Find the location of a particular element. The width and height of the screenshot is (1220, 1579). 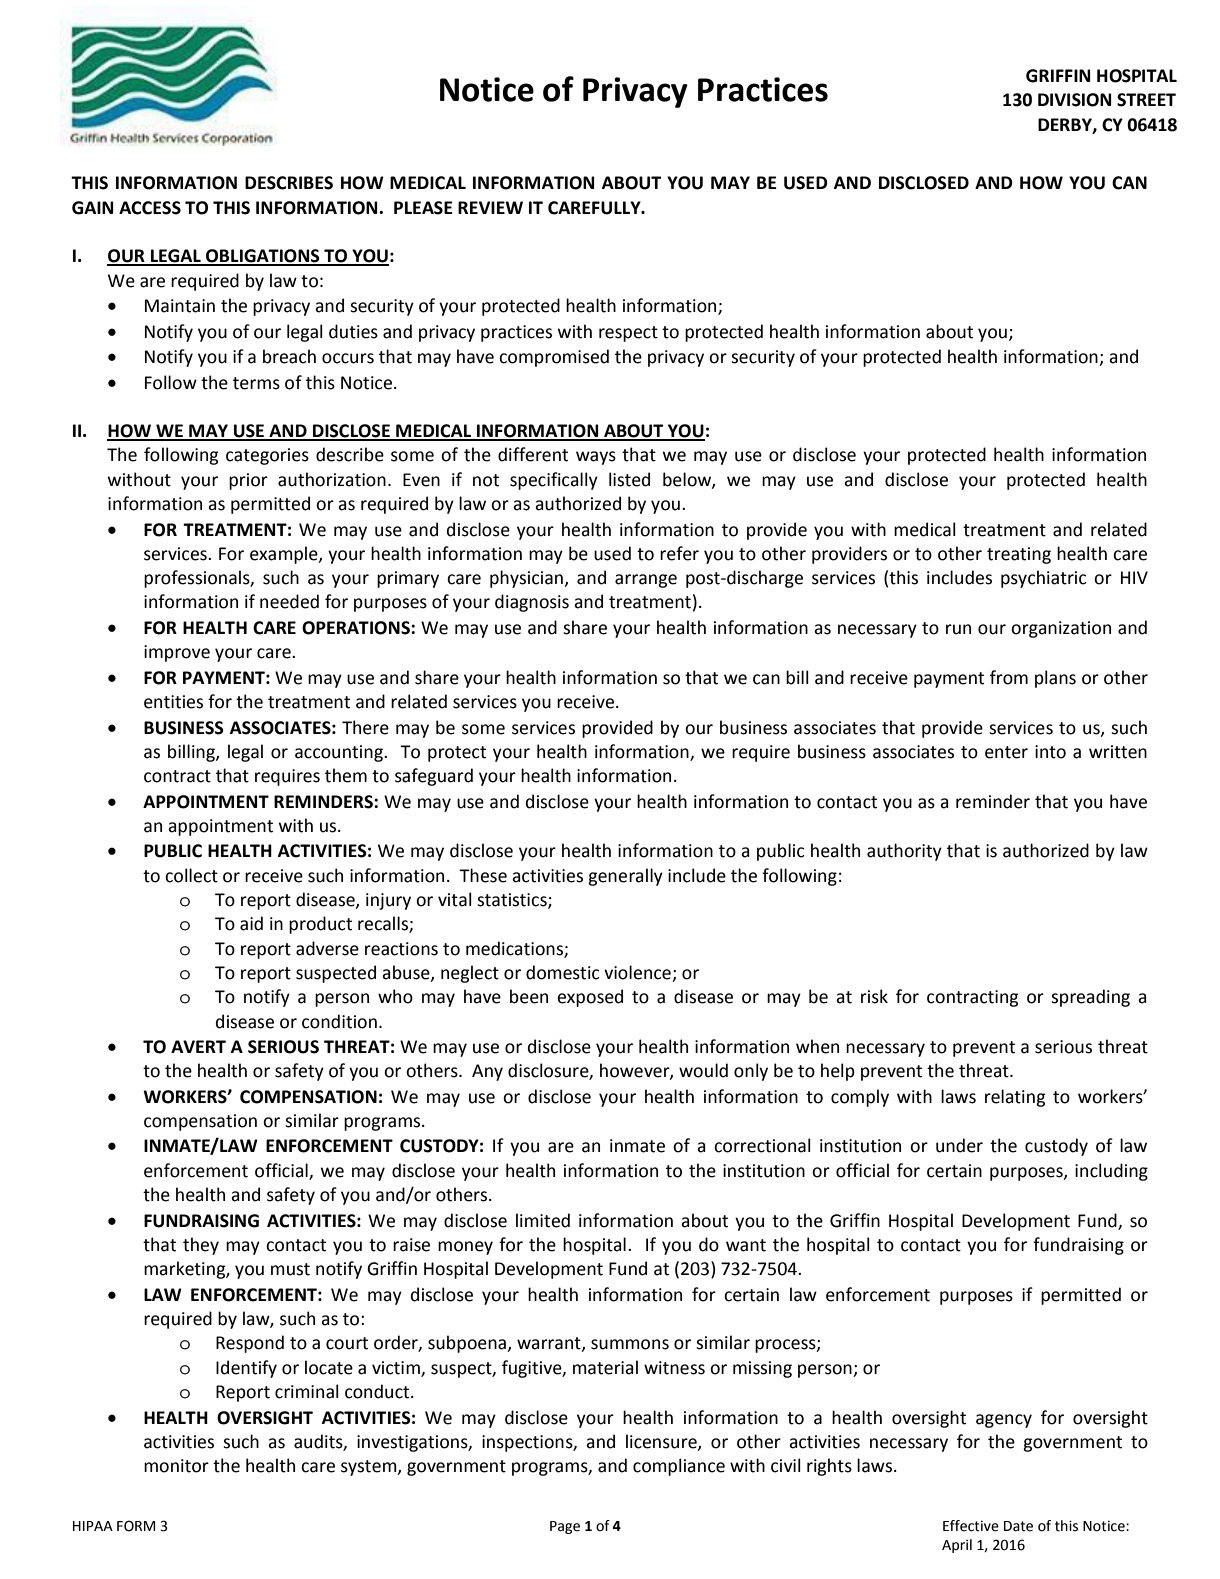

ACCESS is located at coordinates (150, 208).
